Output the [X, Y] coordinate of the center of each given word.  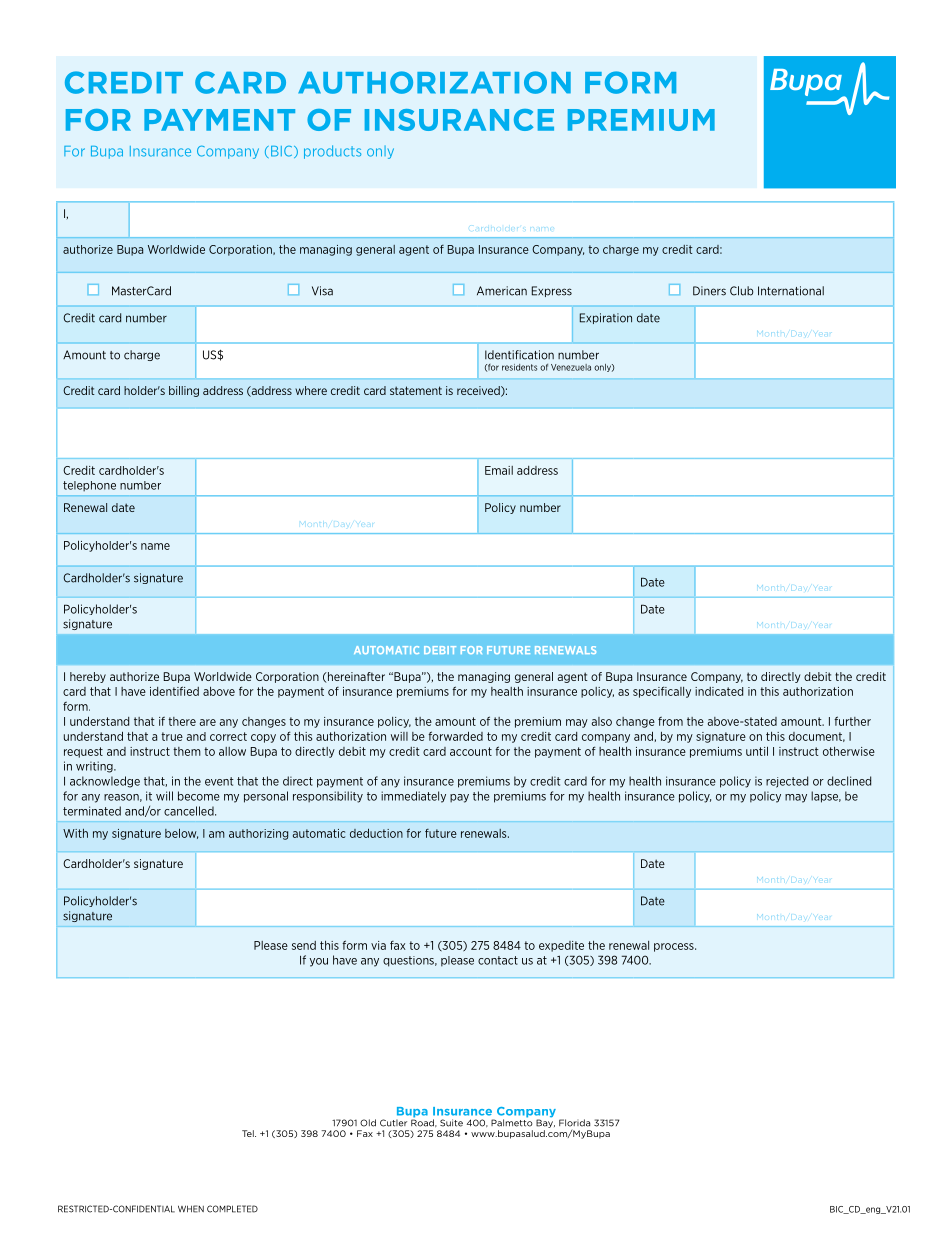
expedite [561, 946]
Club [741, 291]
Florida [574, 1123]
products [332, 152]
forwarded [455, 736]
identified [174, 691]
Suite [451, 1123]
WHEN [191, 1209]
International [791, 291]
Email [499, 470]
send [304, 945]
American [502, 291]
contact [498, 960]
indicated [719, 691]
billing [184, 391]
